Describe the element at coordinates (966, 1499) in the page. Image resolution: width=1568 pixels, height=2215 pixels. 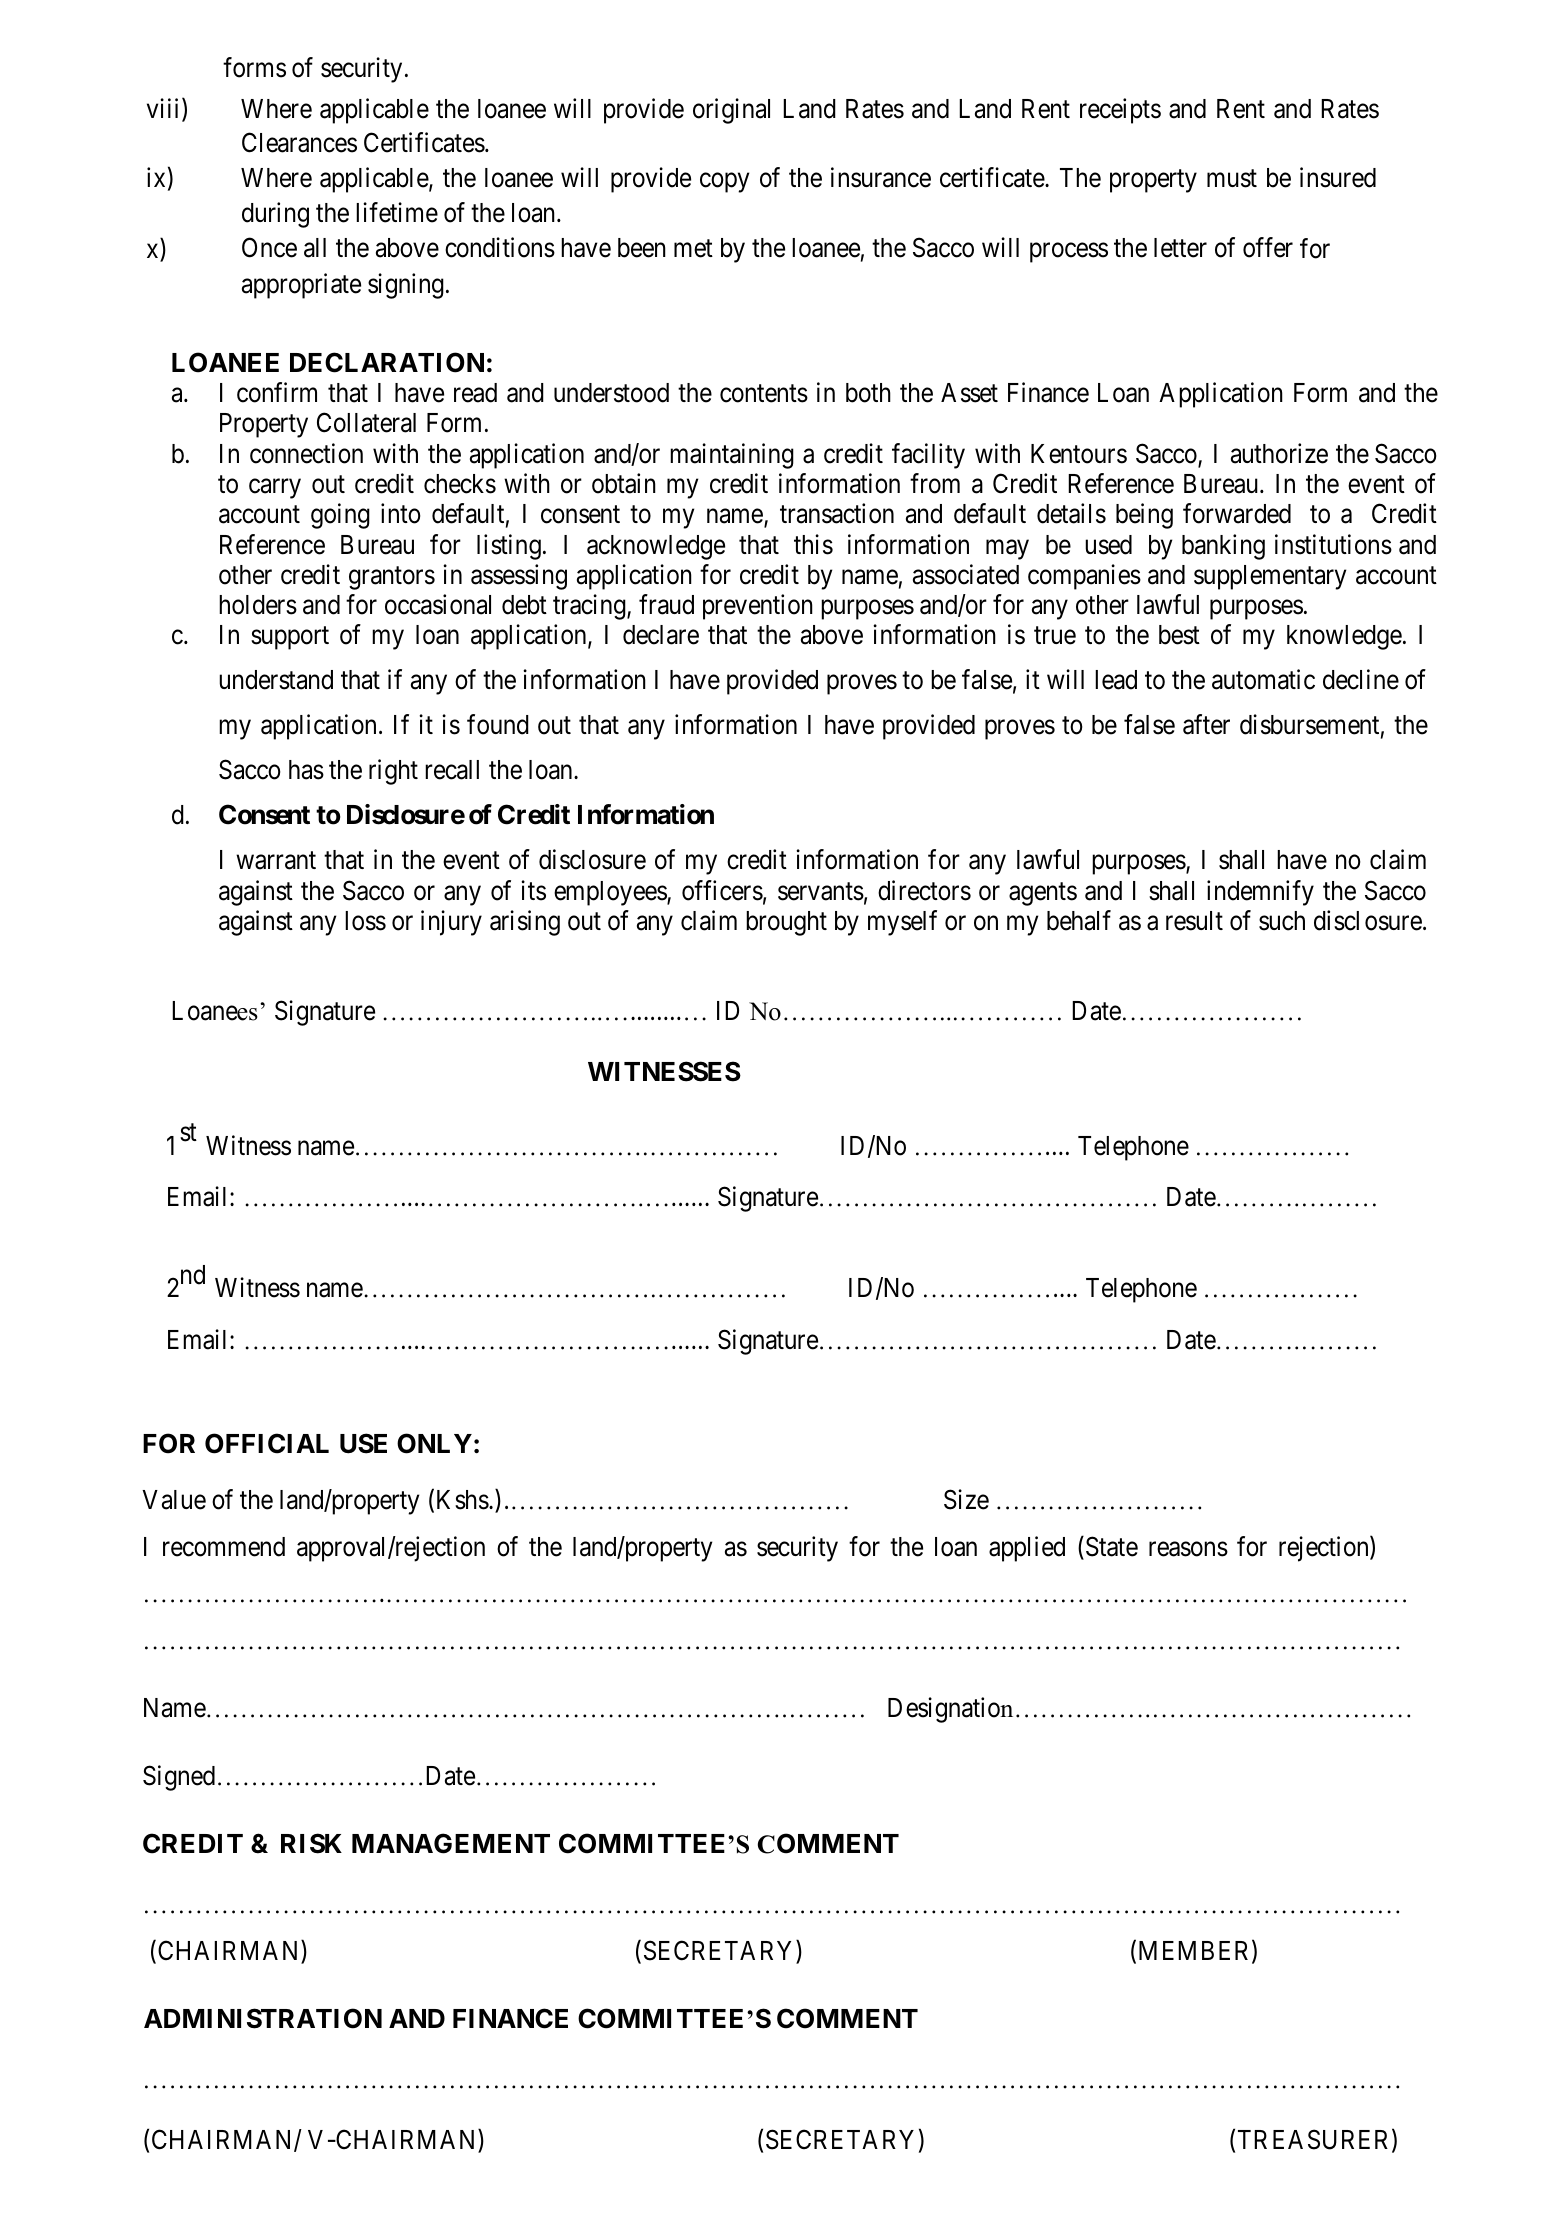
I see `Size` at that location.
